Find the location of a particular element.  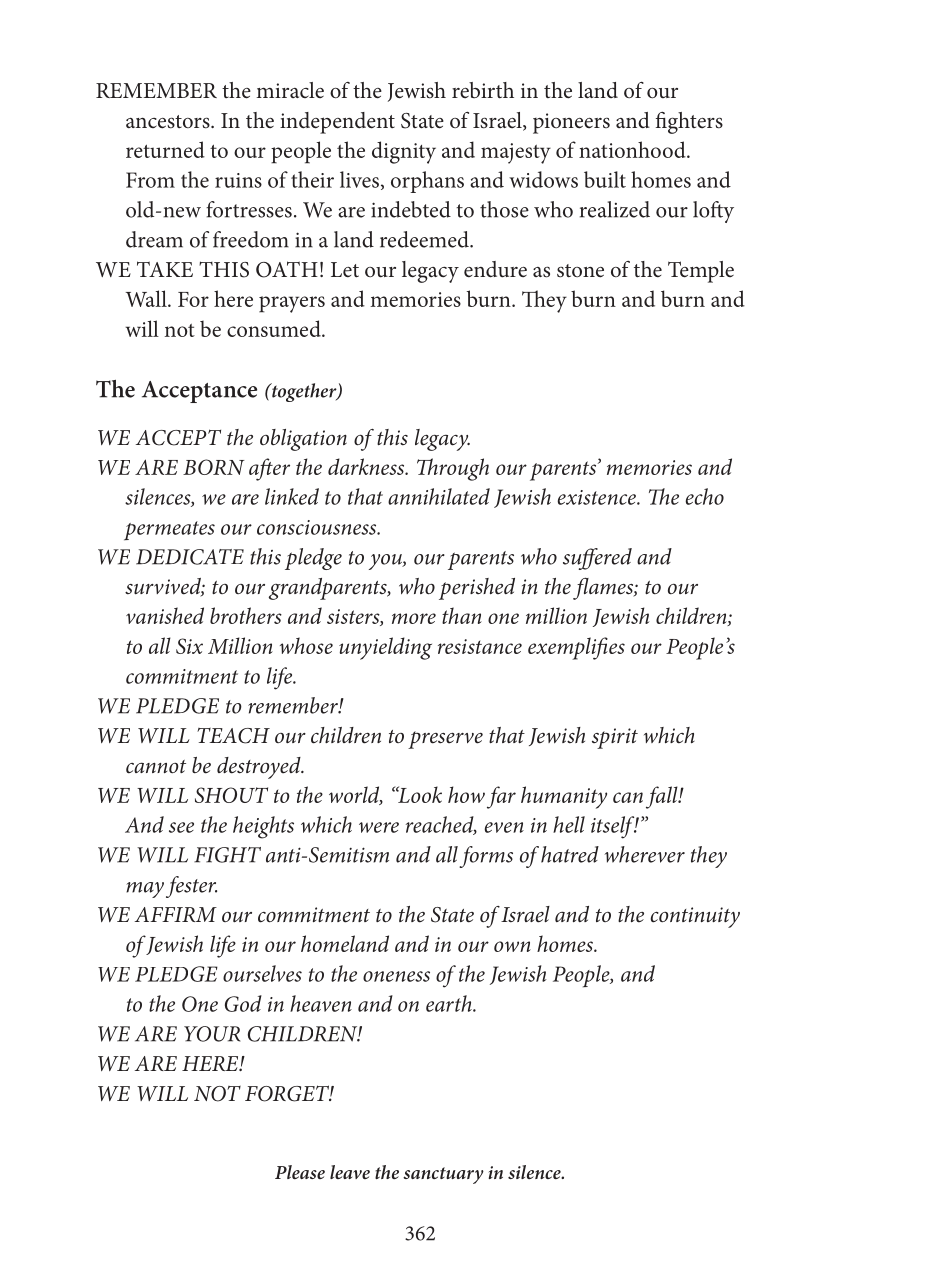

how is located at coordinates (466, 794).
